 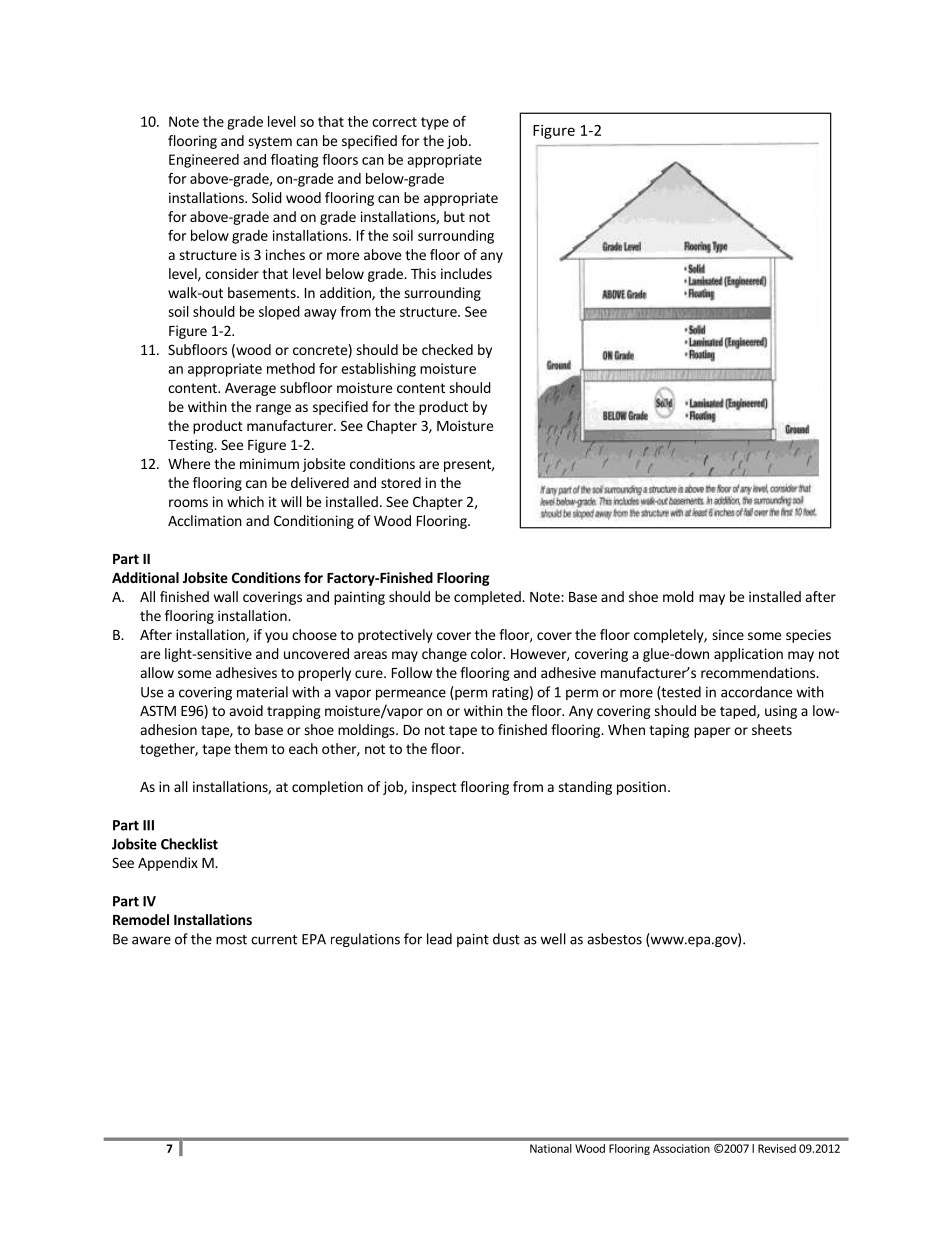 What do you see at coordinates (454, 216) in the page?
I see `but` at bounding box center [454, 216].
